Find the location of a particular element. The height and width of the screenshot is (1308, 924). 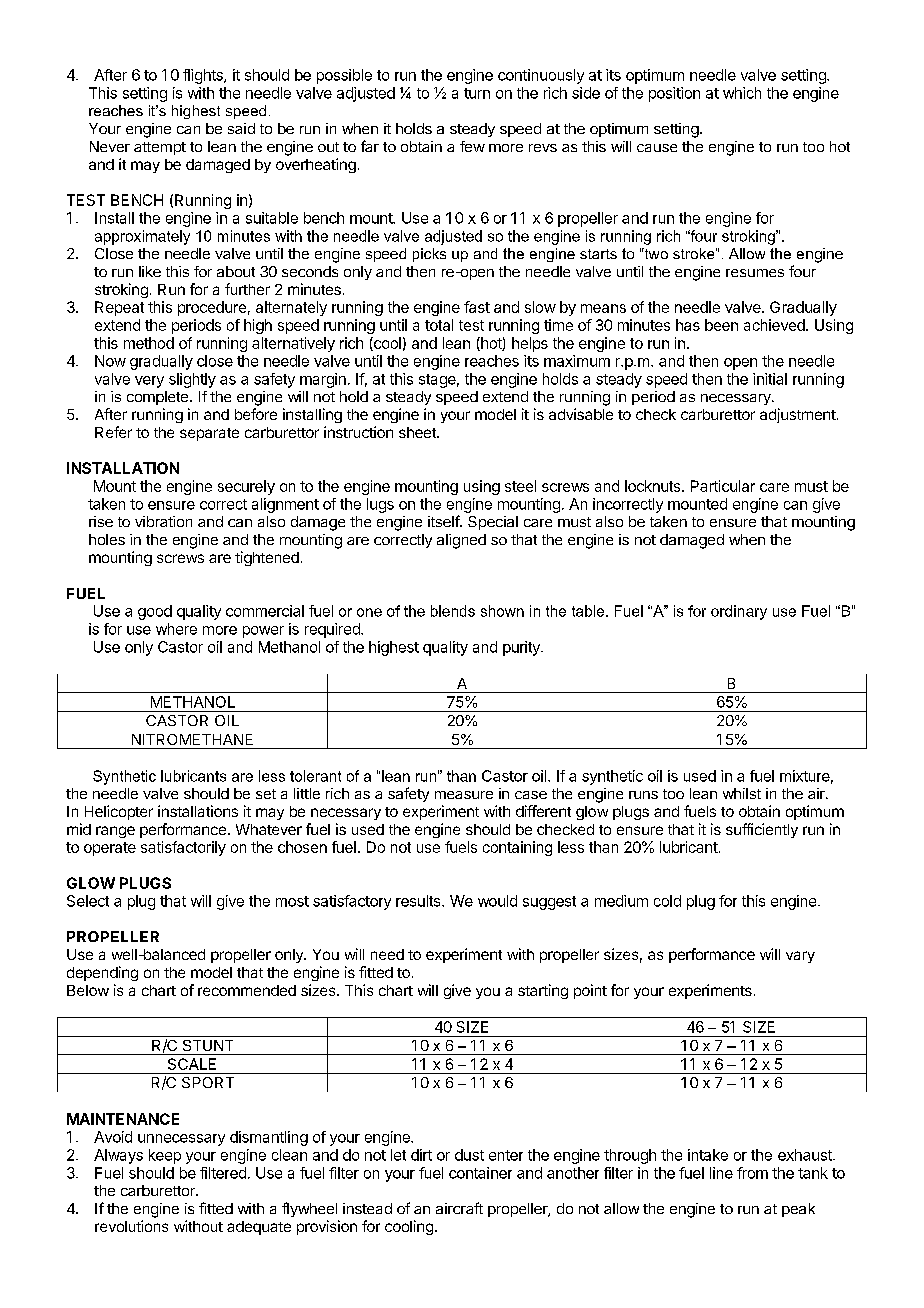

which is located at coordinates (742, 93).
